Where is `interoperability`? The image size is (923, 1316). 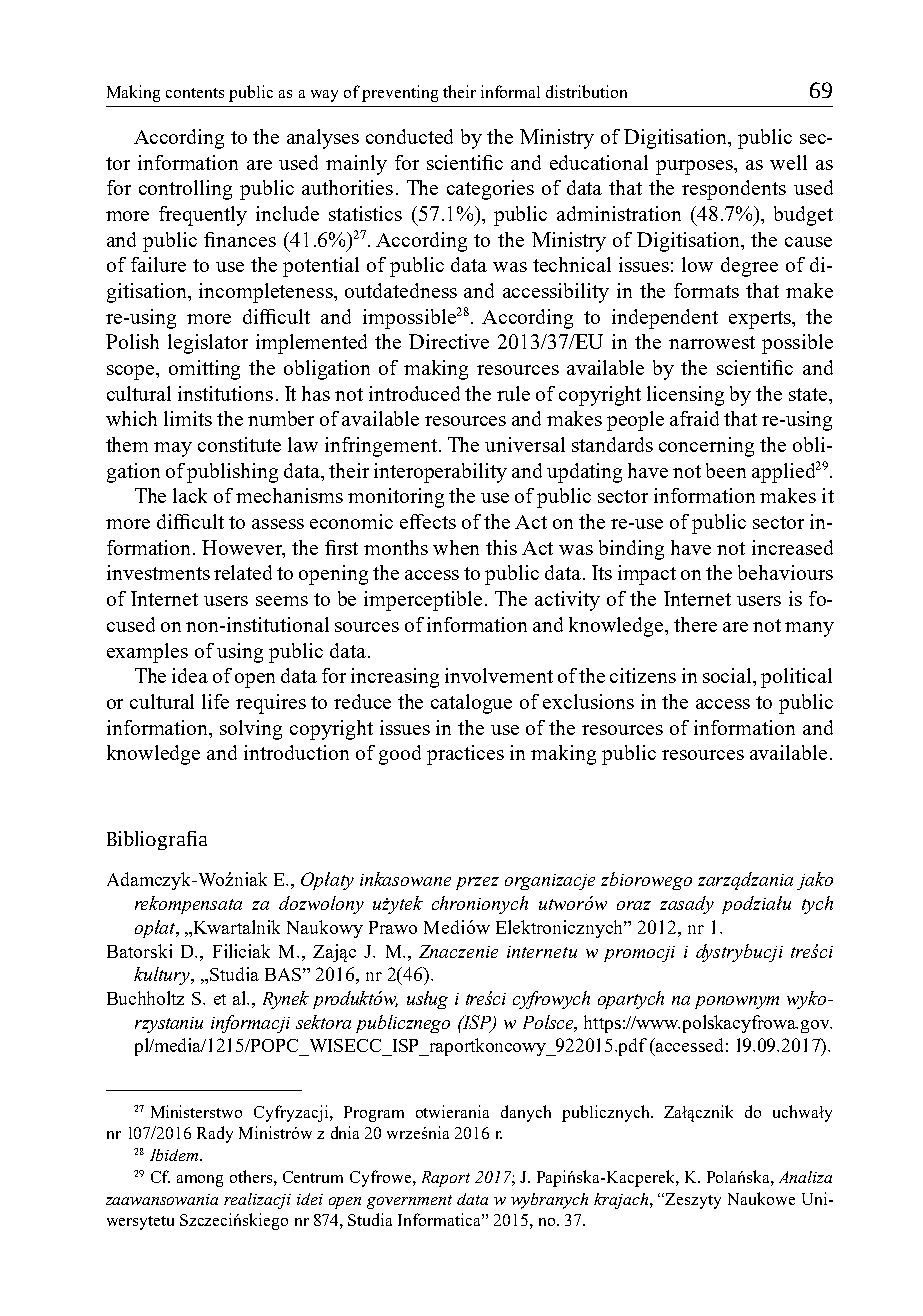
interoperability is located at coordinates (440, 473).
